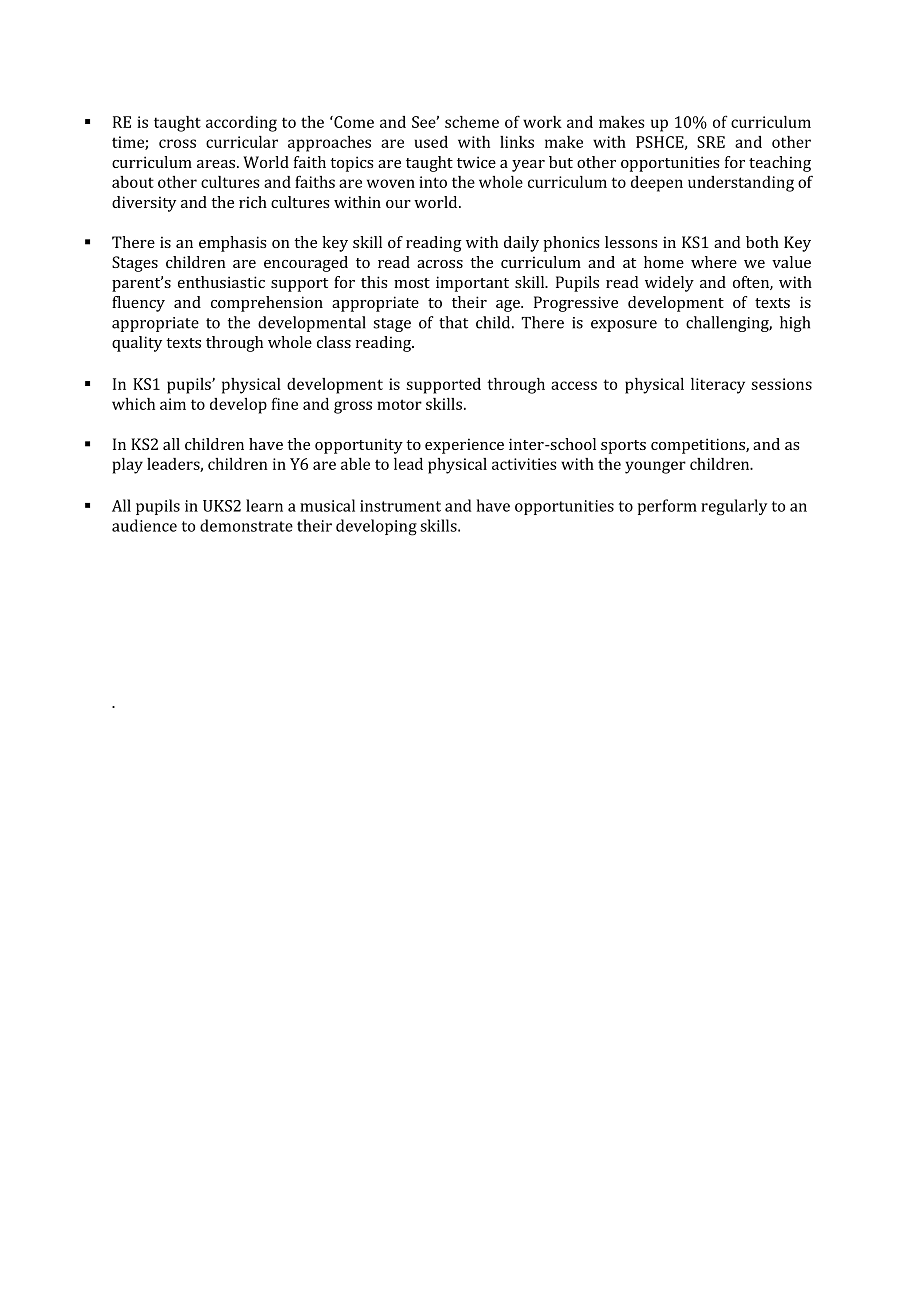 The width and height of the document is (924, 1307). Describe the element at coordinates (718, 386) in the document. I see `literacy` at that location.
